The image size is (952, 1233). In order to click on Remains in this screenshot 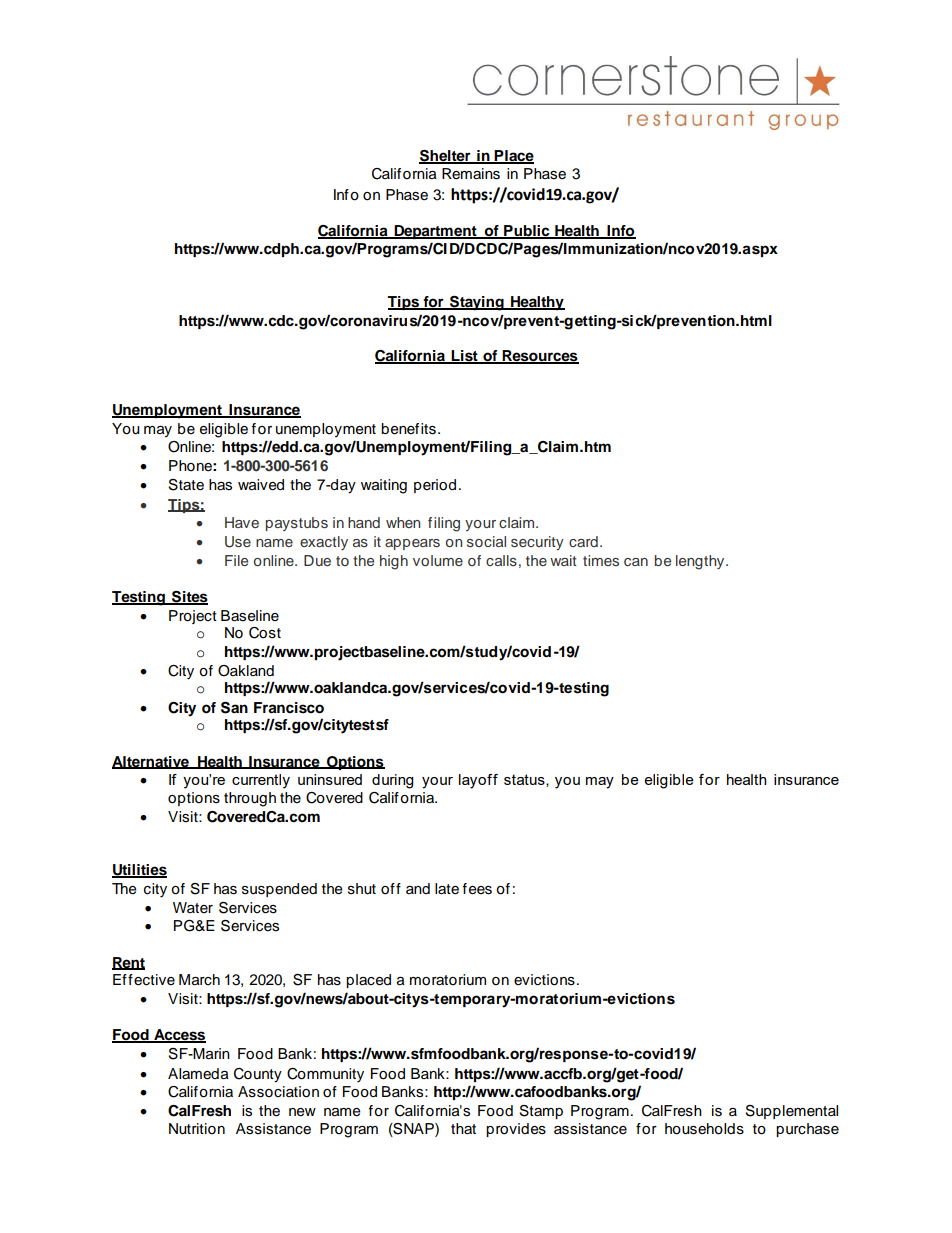, I will do `click(471, 174)`.
